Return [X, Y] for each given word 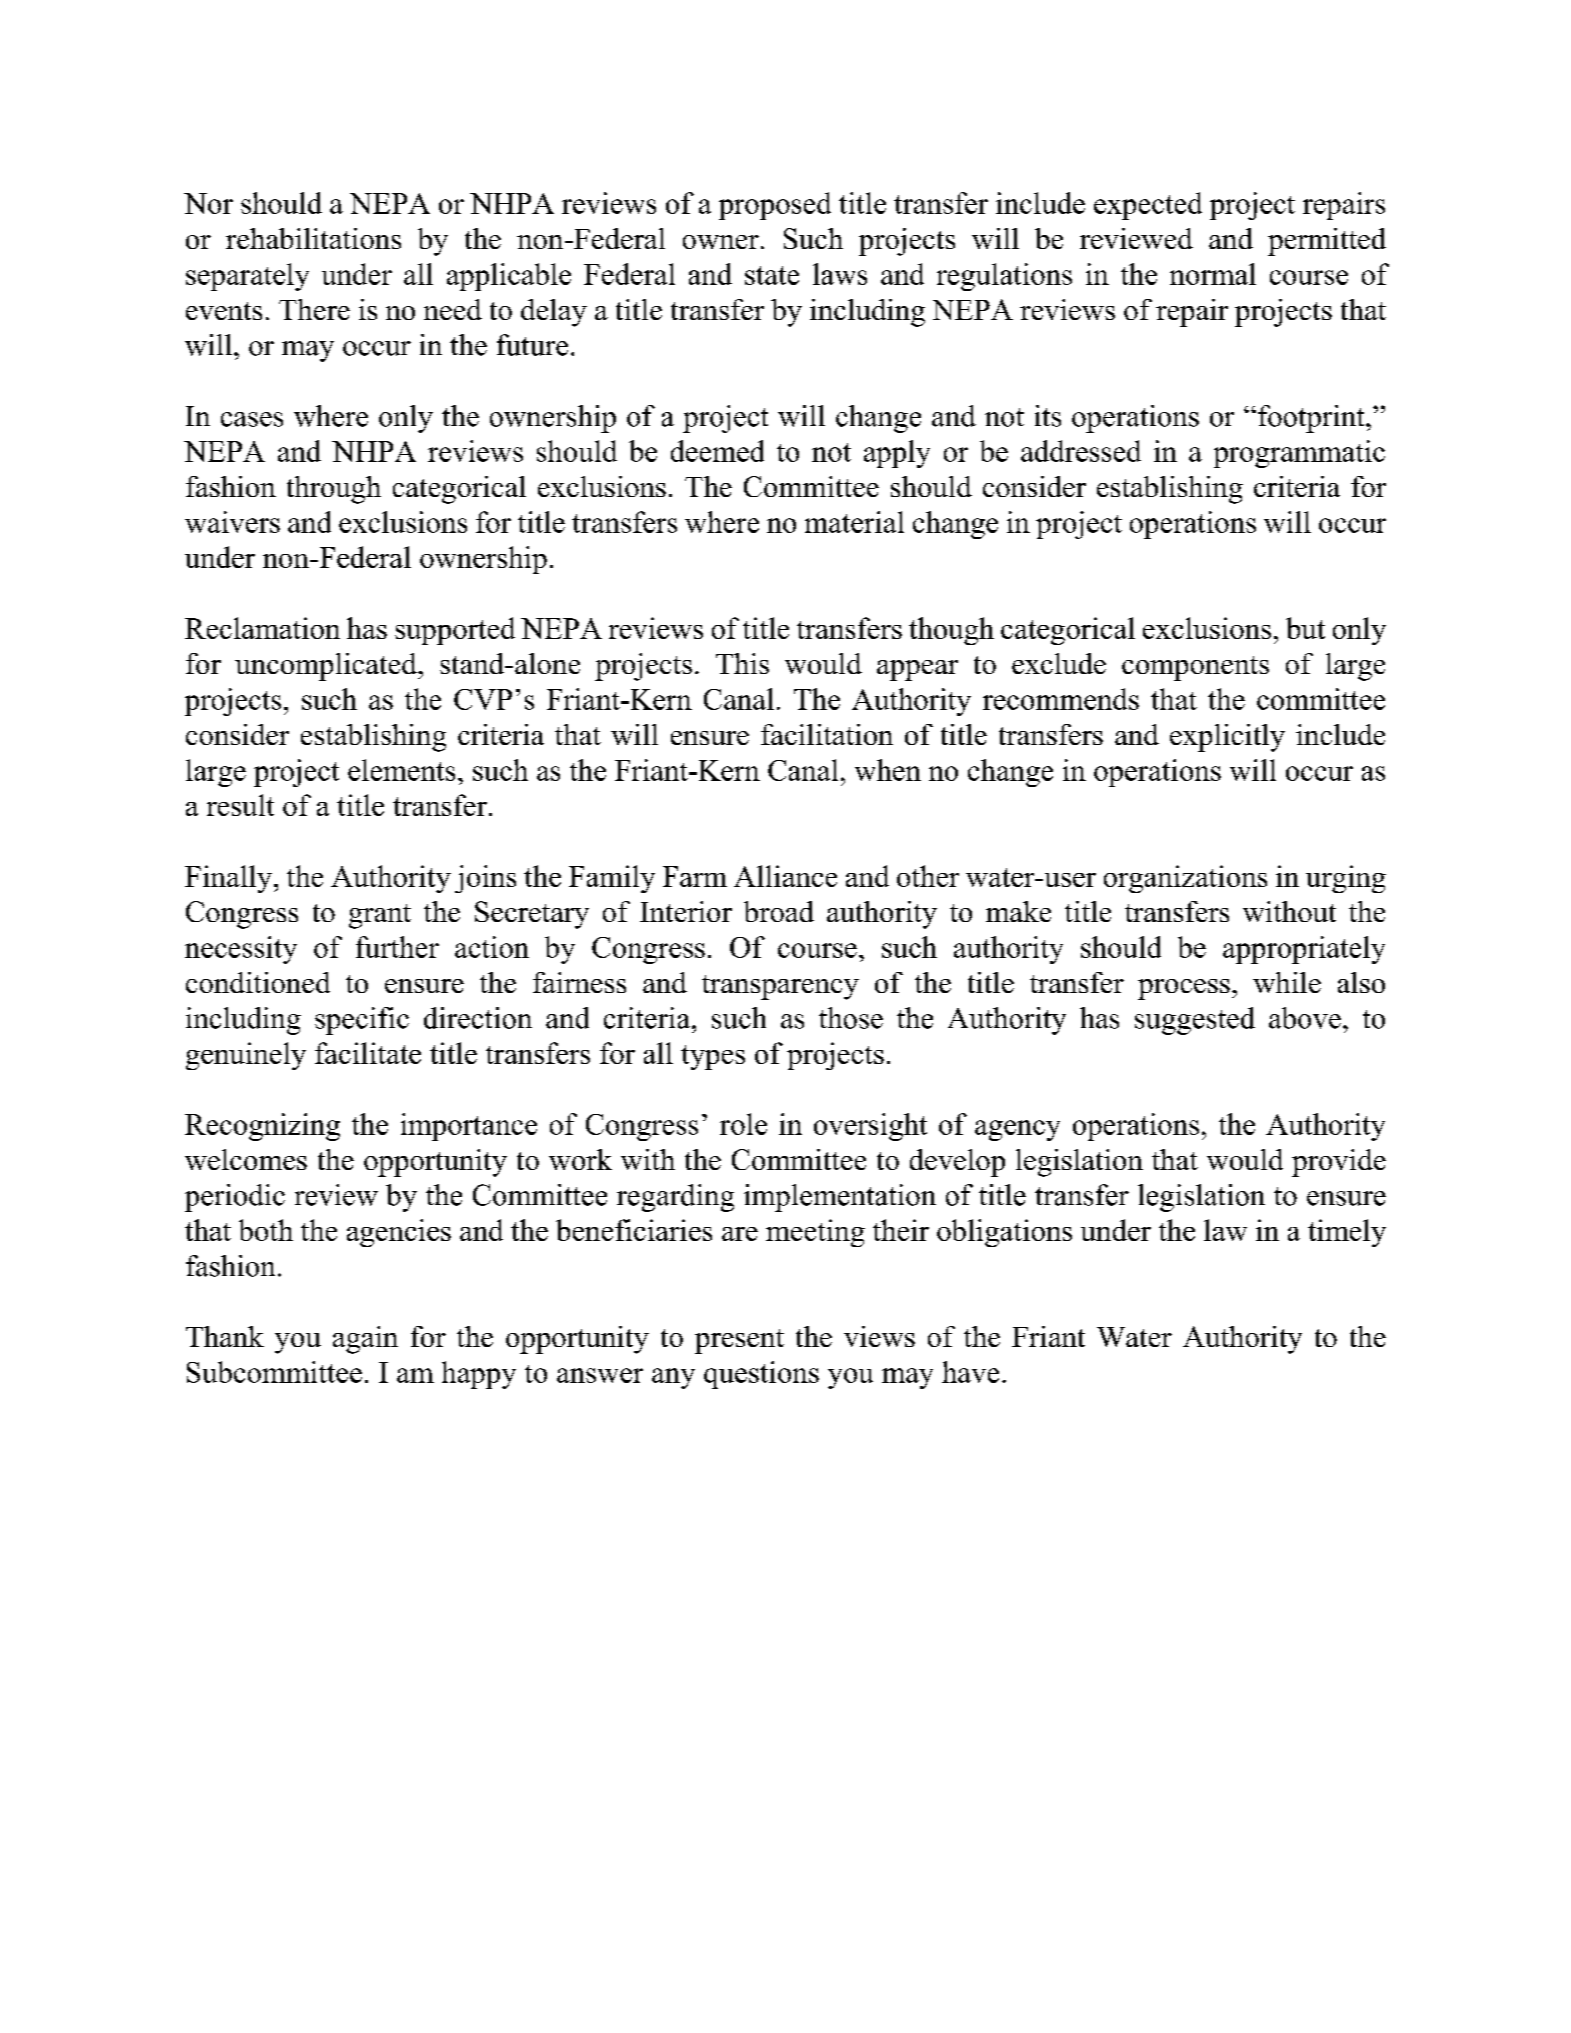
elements [401, 770]
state [772, 275]
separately [247, 277]
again [365, 1340]
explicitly [1227, 738]
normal [1213, 274]
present [739, 1341]
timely [1347, 1233]
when [888, 770]
